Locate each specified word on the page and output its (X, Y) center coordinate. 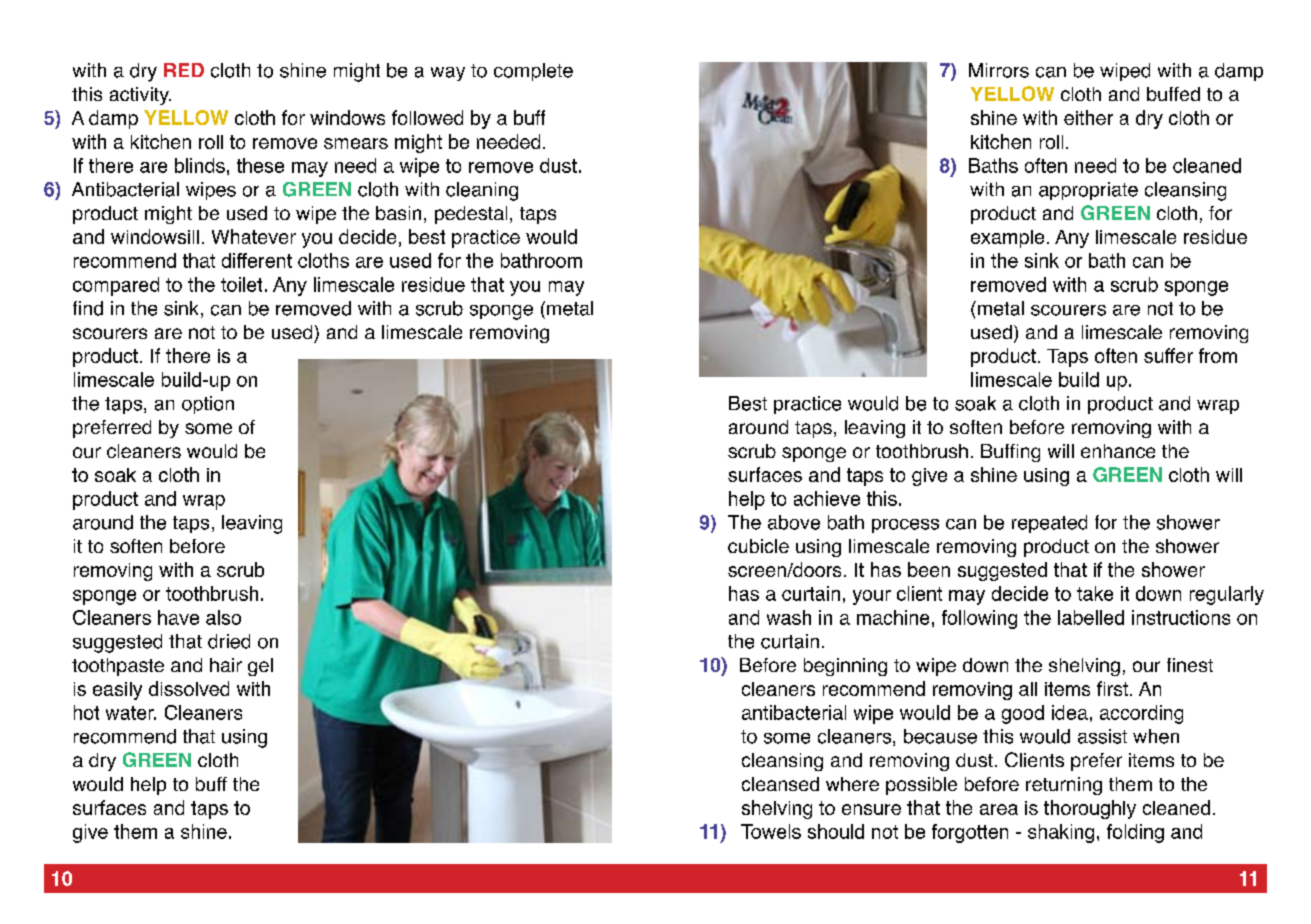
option (208, 405)
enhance (1118, 451)
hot (86, 712)
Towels (771, 831)
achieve (827, 498)
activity (140, 96)
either (1088, 117)
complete (533, 72)
